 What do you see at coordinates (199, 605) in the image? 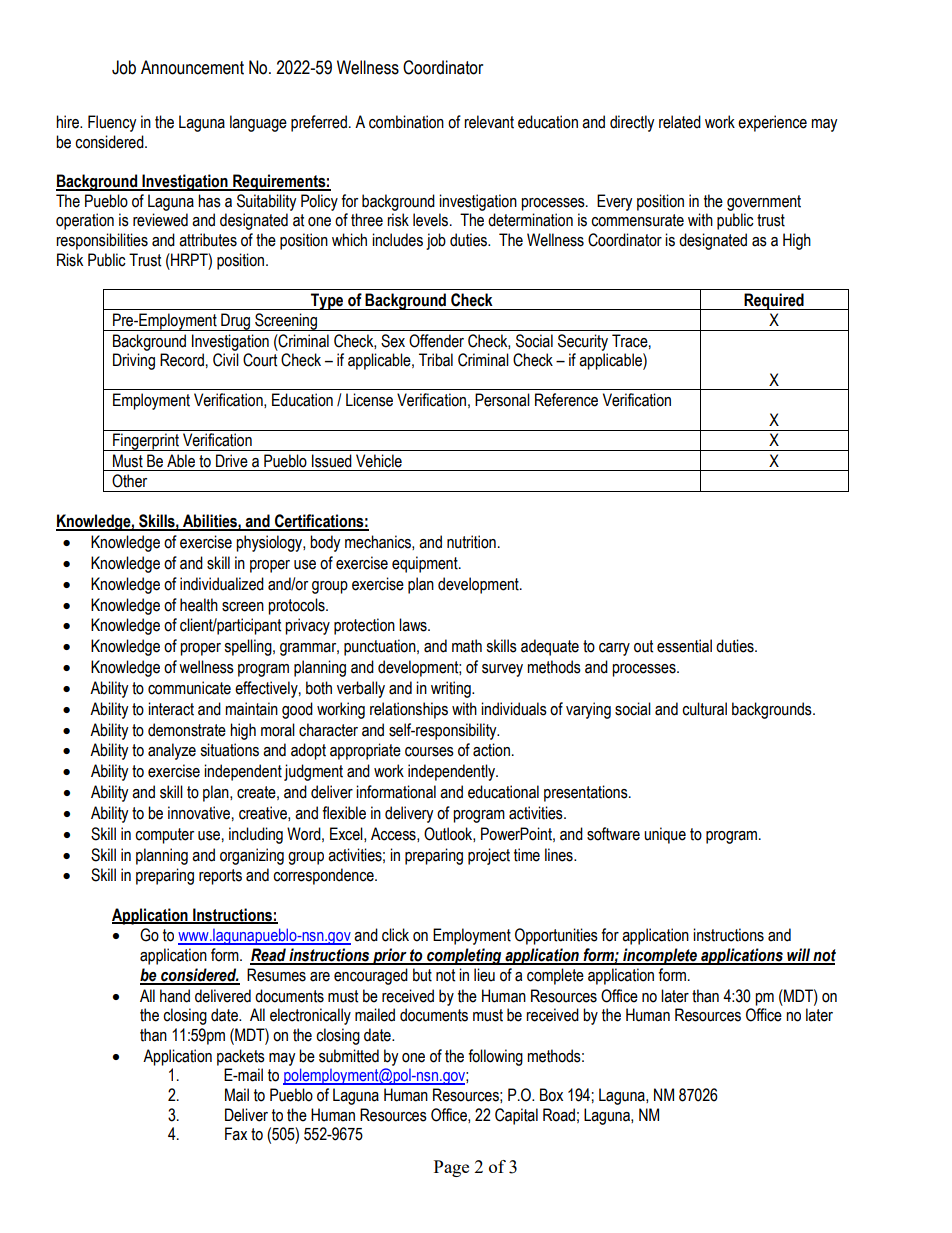
I see `health` at bounding box center [199, 605].
